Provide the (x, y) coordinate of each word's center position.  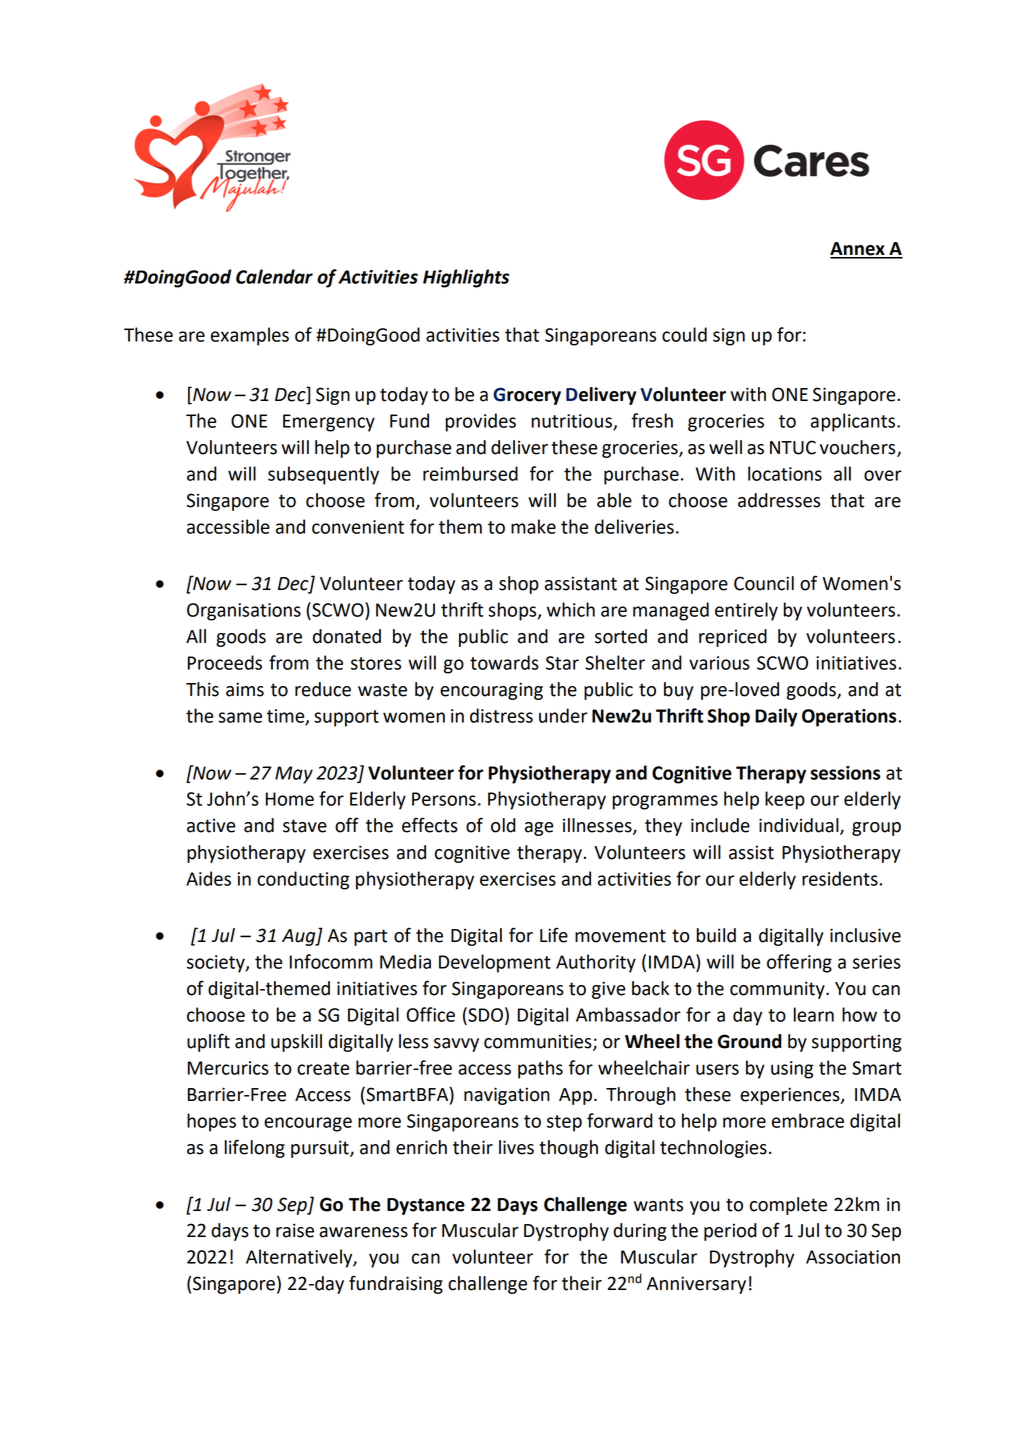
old (503, 825)
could (684, 334)
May (294, 775)
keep (785, 800)
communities (539, 1042)
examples (250, 336)
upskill (296, 1043)
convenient (358, 527)
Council (764, 583)
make (533, 526)
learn (814, 1014)
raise (295, 1230)
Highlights (466, 278)
